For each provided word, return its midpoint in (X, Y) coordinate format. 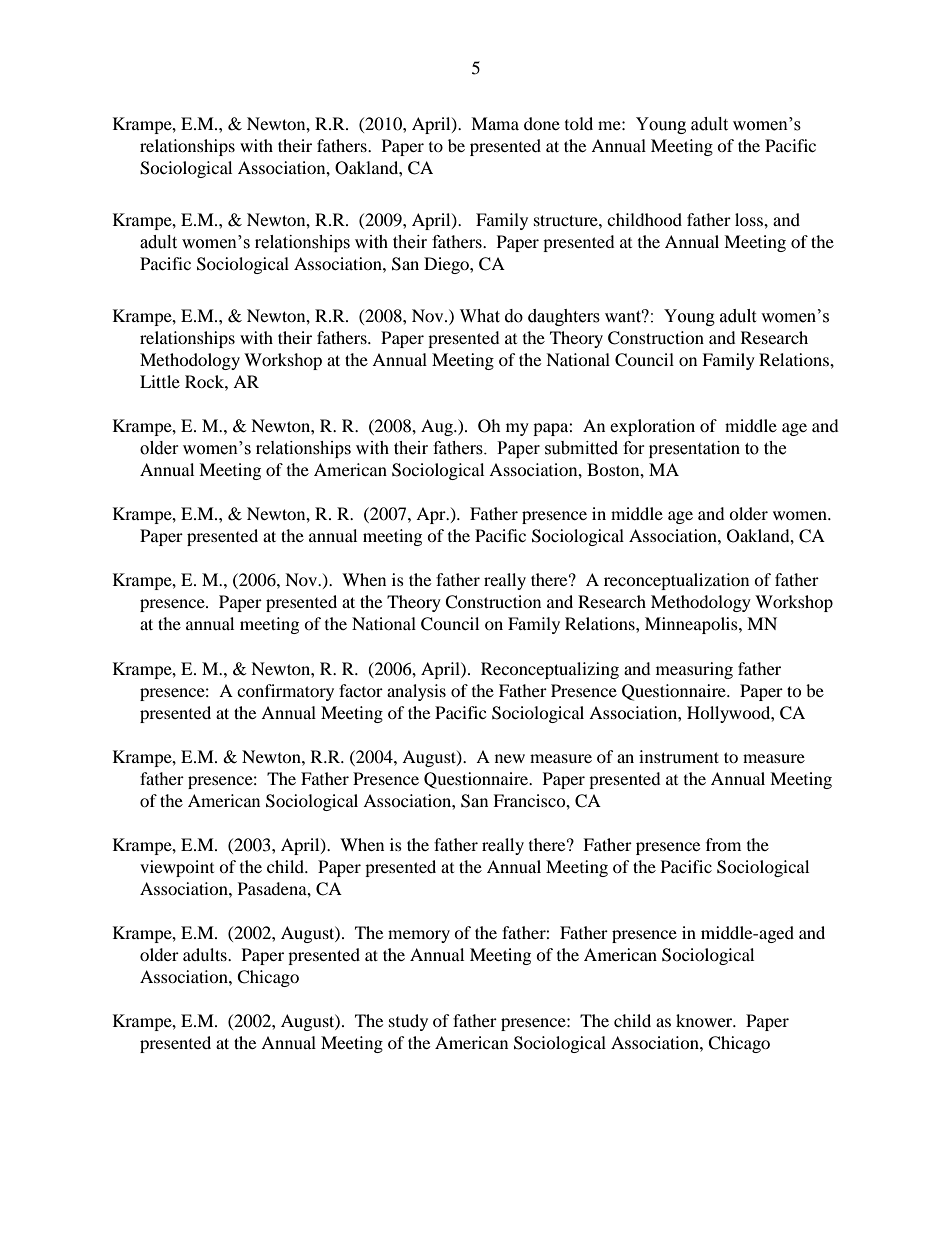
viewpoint (177, 868)
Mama (495, 123)
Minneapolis (692, 625)
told (579, 123)
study (408, 1022)
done (542, 123)
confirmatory (285, 692)
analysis (416, 692)
